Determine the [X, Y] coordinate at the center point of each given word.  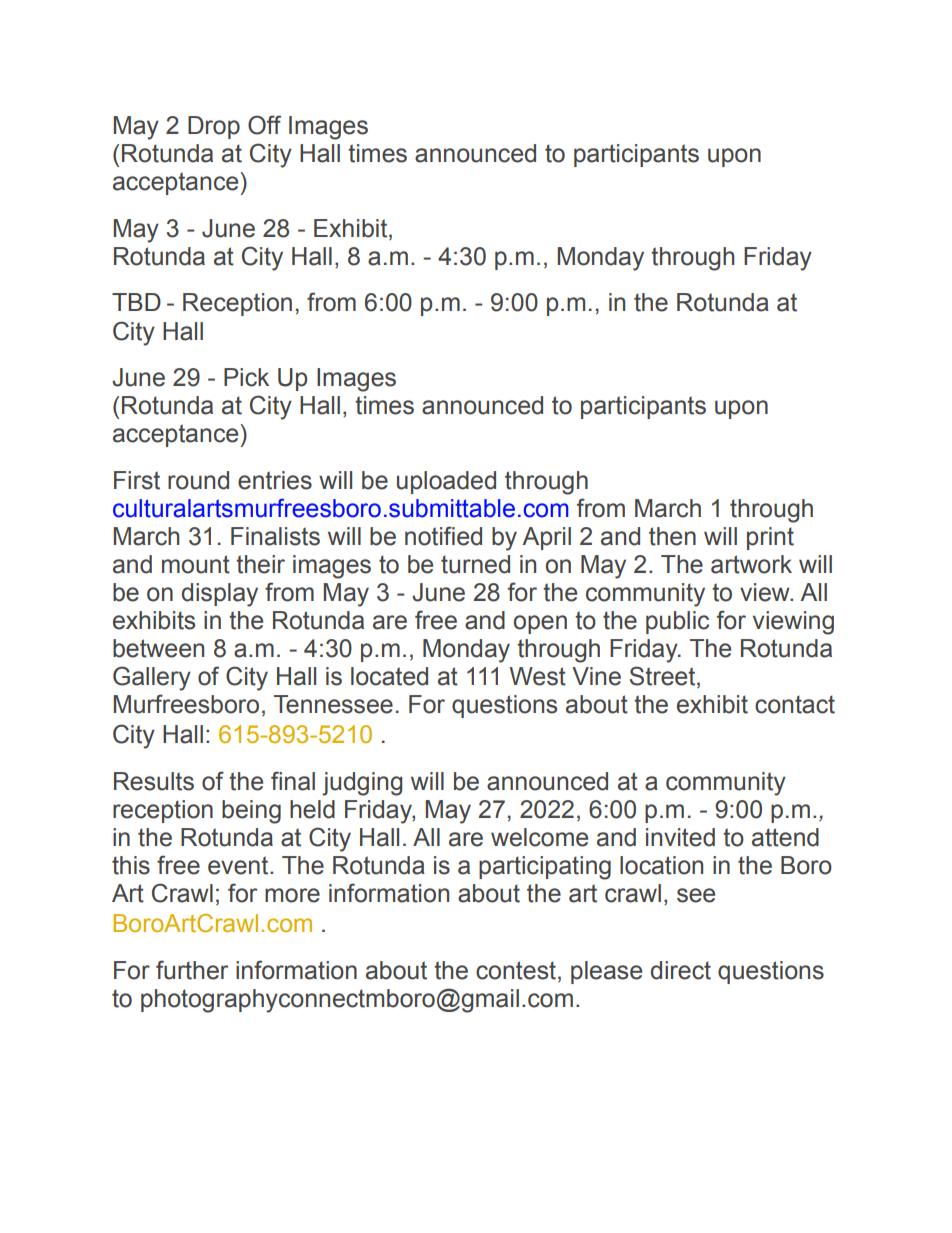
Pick [246, 377]
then [672, 536]
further [192, 970]
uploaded [446, 482]
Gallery [152, 678]
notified [443, 536]
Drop [214, 127]
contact [795, 704]
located [389, 676]
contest [516, 970]
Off [264, 125]
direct [681, 970]
